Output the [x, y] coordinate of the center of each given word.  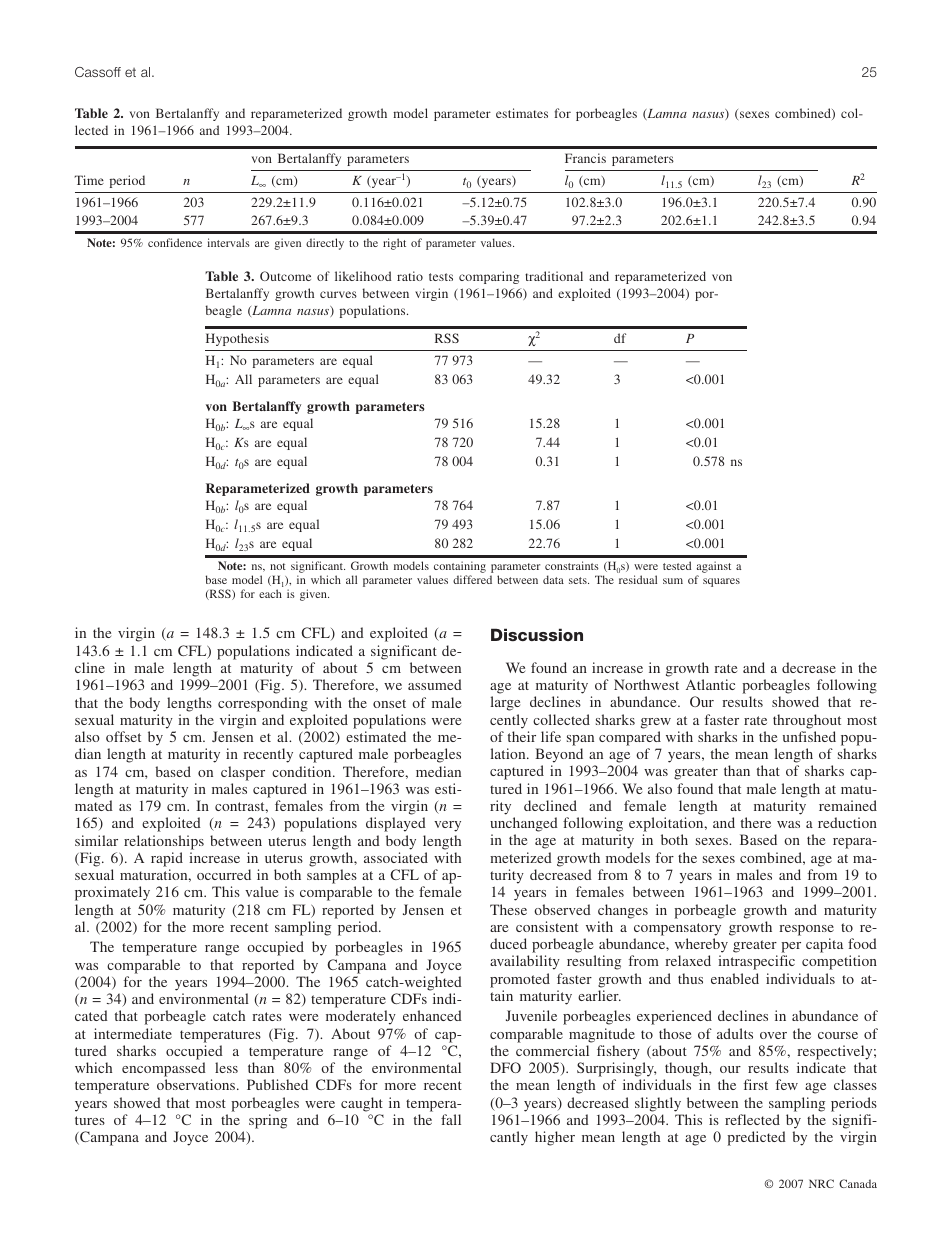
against [714, 568]
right [394, 244]
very [447, 826]
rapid [167, 859]
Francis [585, 158]
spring [268, 1121]
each [270, 593]
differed [472, 579]
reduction [847, 822]
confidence [175, 242]
